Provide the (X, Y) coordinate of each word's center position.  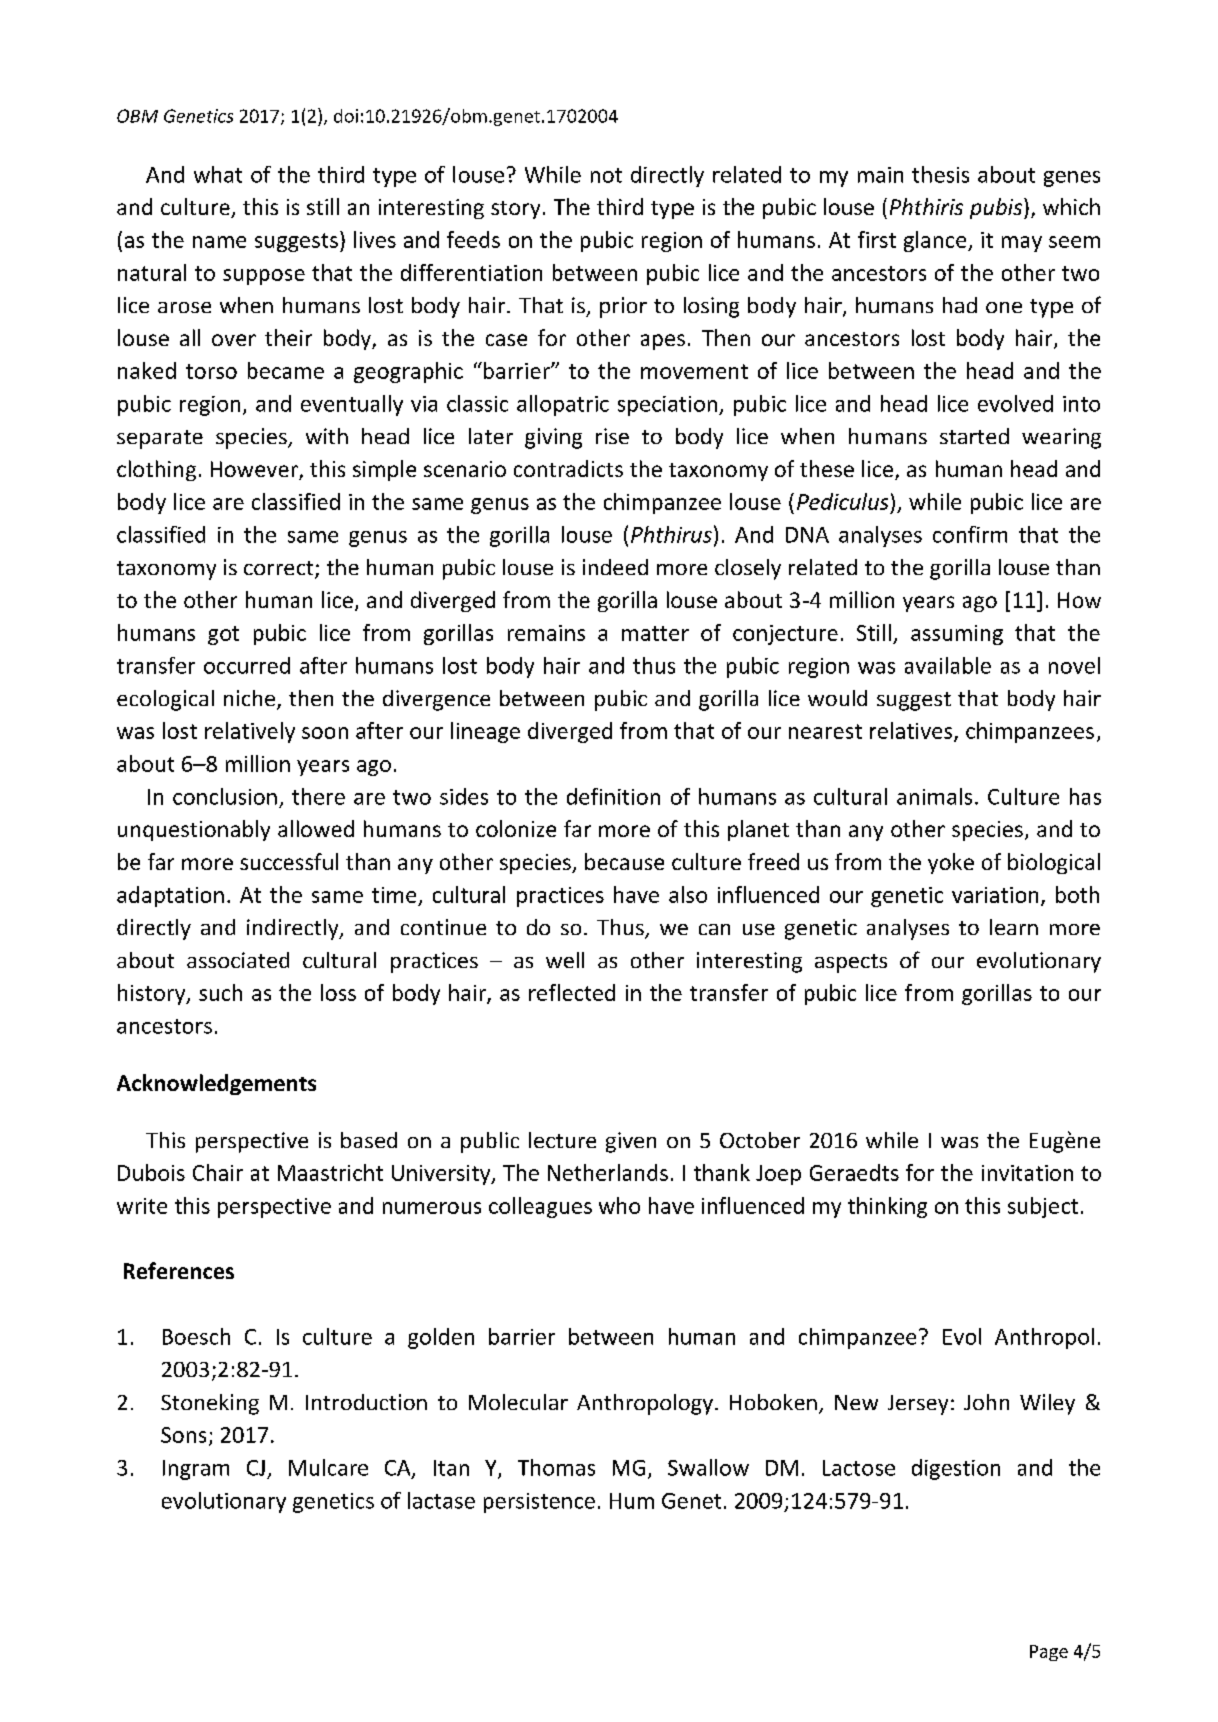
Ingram (196, 1470)
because (624, 861)
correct (280, 569)
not (606, 175)
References (179, 1270)
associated (238, 960)
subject (1043, 1207)
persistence (539, 1503)
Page (1049, 1653)
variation (995, 895)
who (619, 1205)
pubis (997, 208)
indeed (615, 567)
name (219, 242)
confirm (970, 534)
